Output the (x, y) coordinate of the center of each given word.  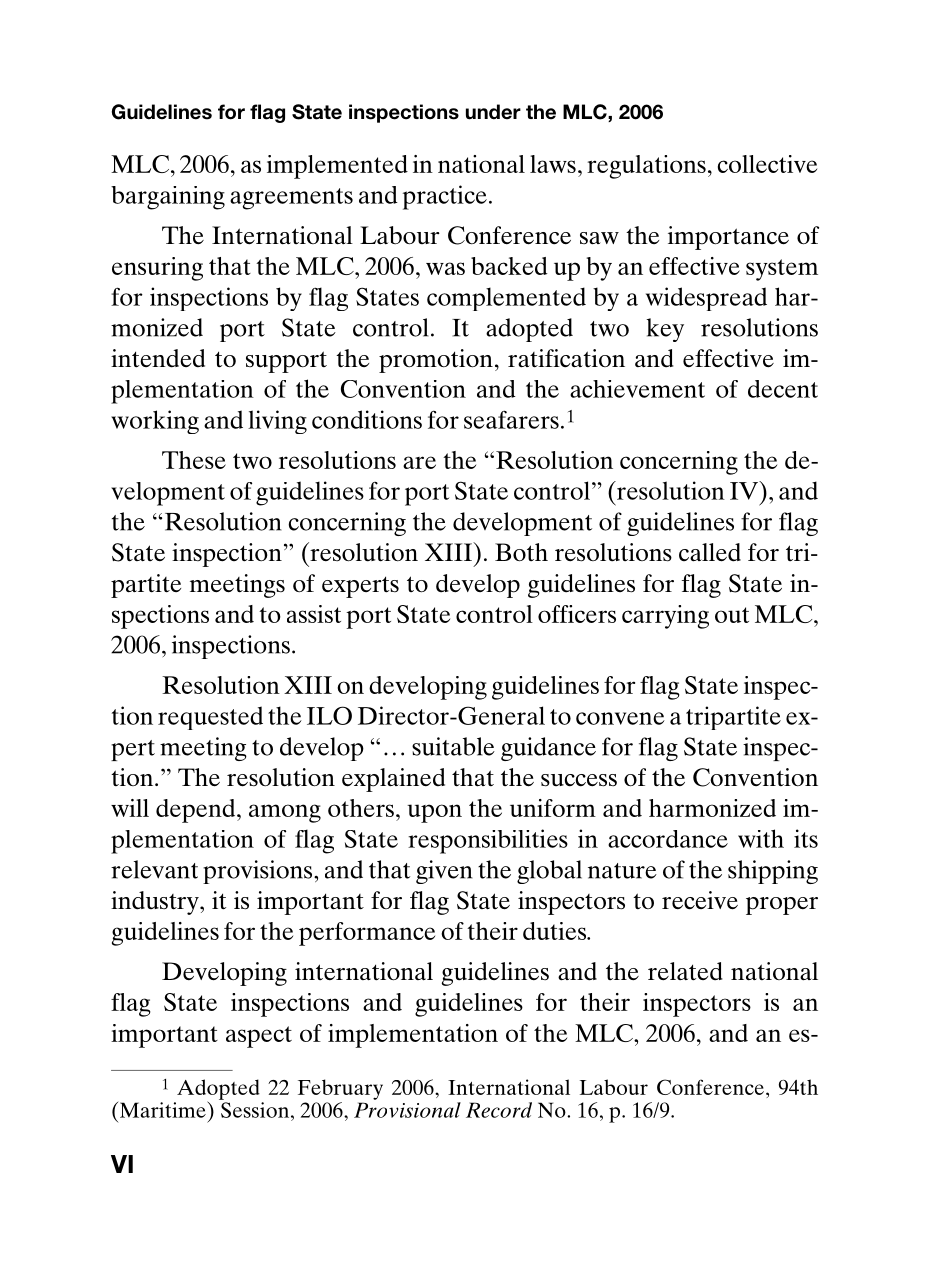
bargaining (168, 198)
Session (256, 1110)
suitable (453, 746)
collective (767, 164)
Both (521, 552)
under (493, 112)
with (761, 838)
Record (499, 1110)
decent (783, 389)
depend (197, 811)
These (194, 460)
